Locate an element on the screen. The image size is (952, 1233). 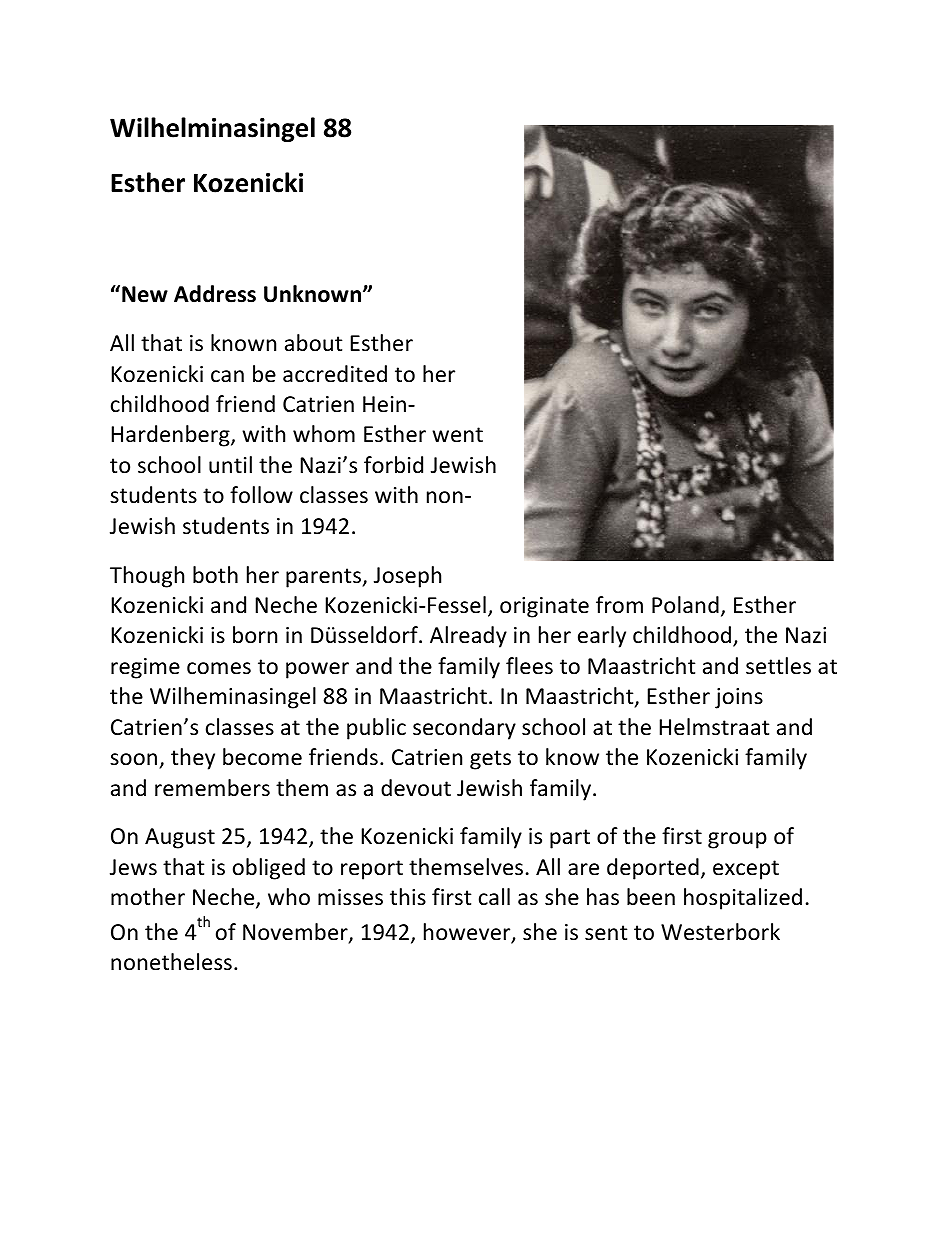
about is located at coordinates (313, 343).
